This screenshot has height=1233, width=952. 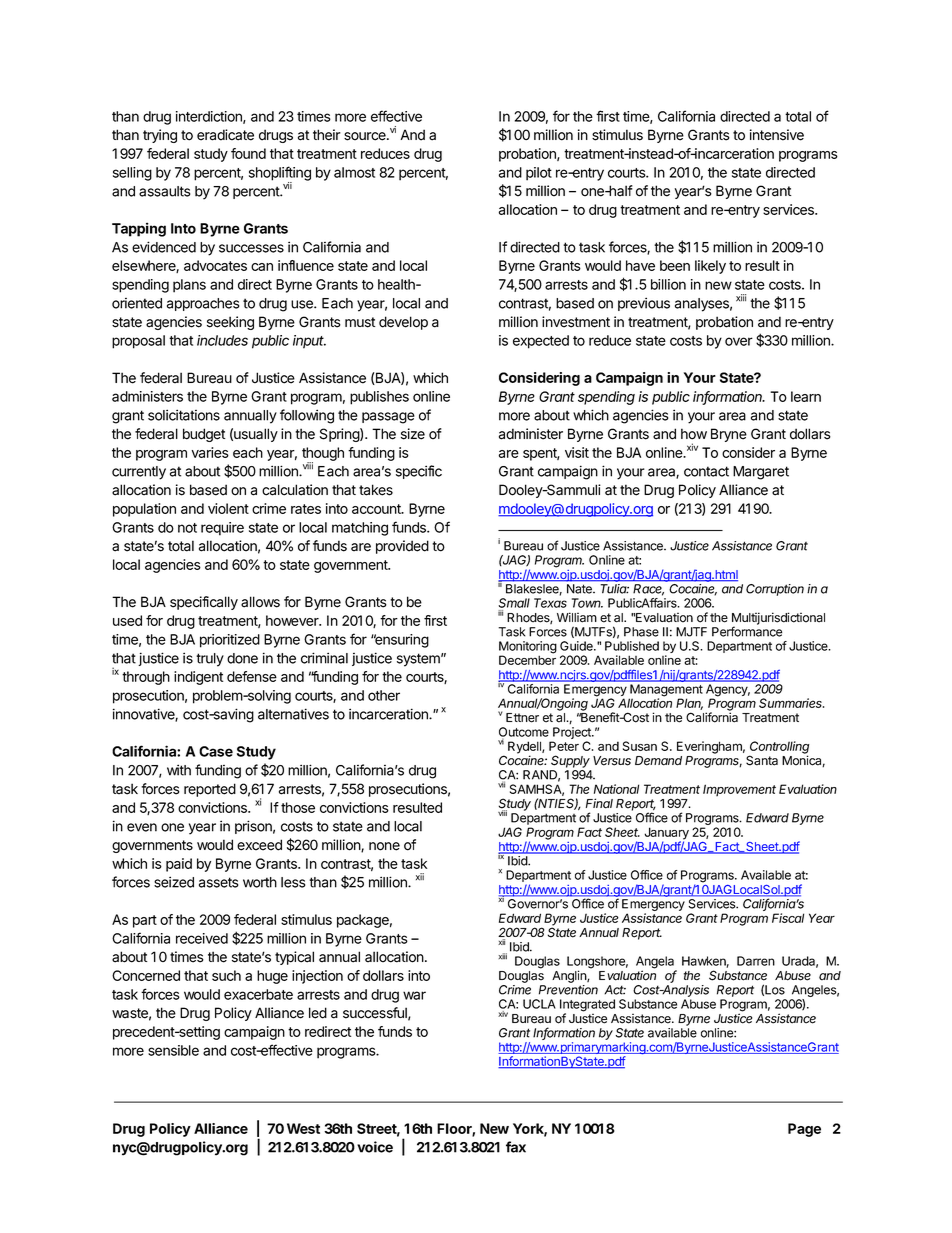 I want to click on Performance, so click(x=747, y=631).
